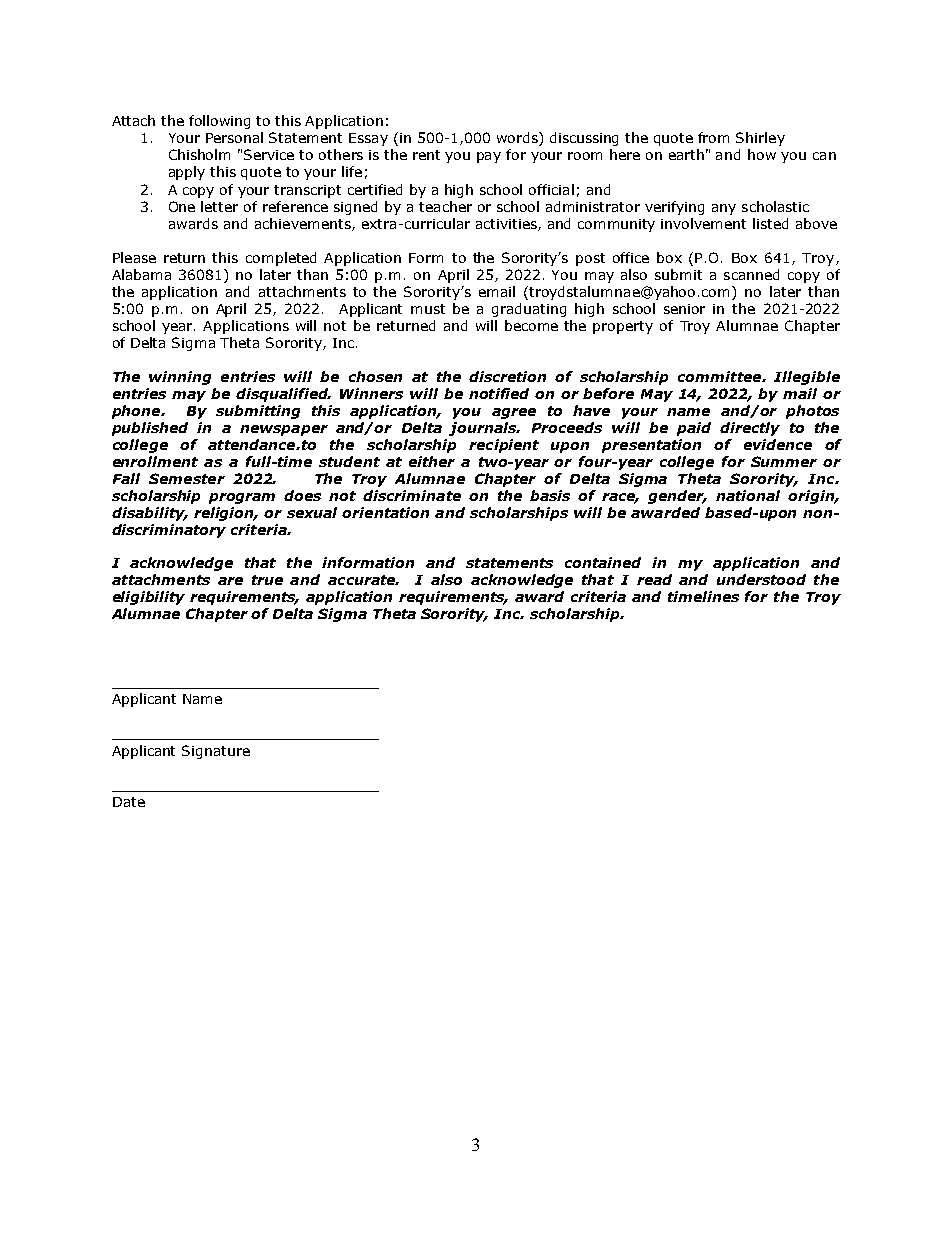  I want to click on Signature, so click(216, 752).
